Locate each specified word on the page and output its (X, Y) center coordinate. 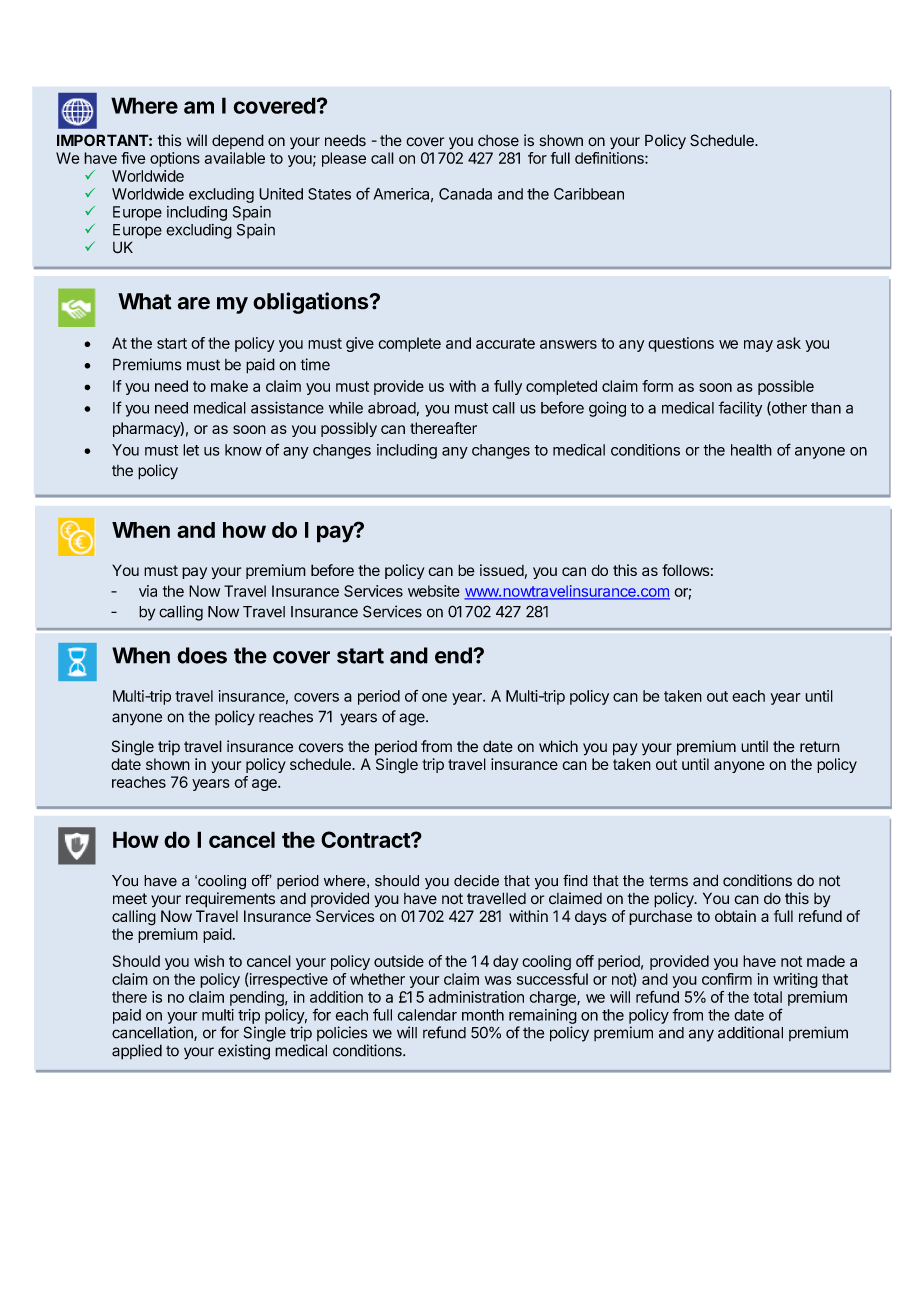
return (820, 747)
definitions (610, 158)
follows (686, 570)
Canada (465, 194)
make (229, 386)
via (148, 591)
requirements (230, 900)
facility (740, 409)
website (434, 591)
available (234, 158)
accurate (505, 343)
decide (476, 881)
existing (244, 1052)
